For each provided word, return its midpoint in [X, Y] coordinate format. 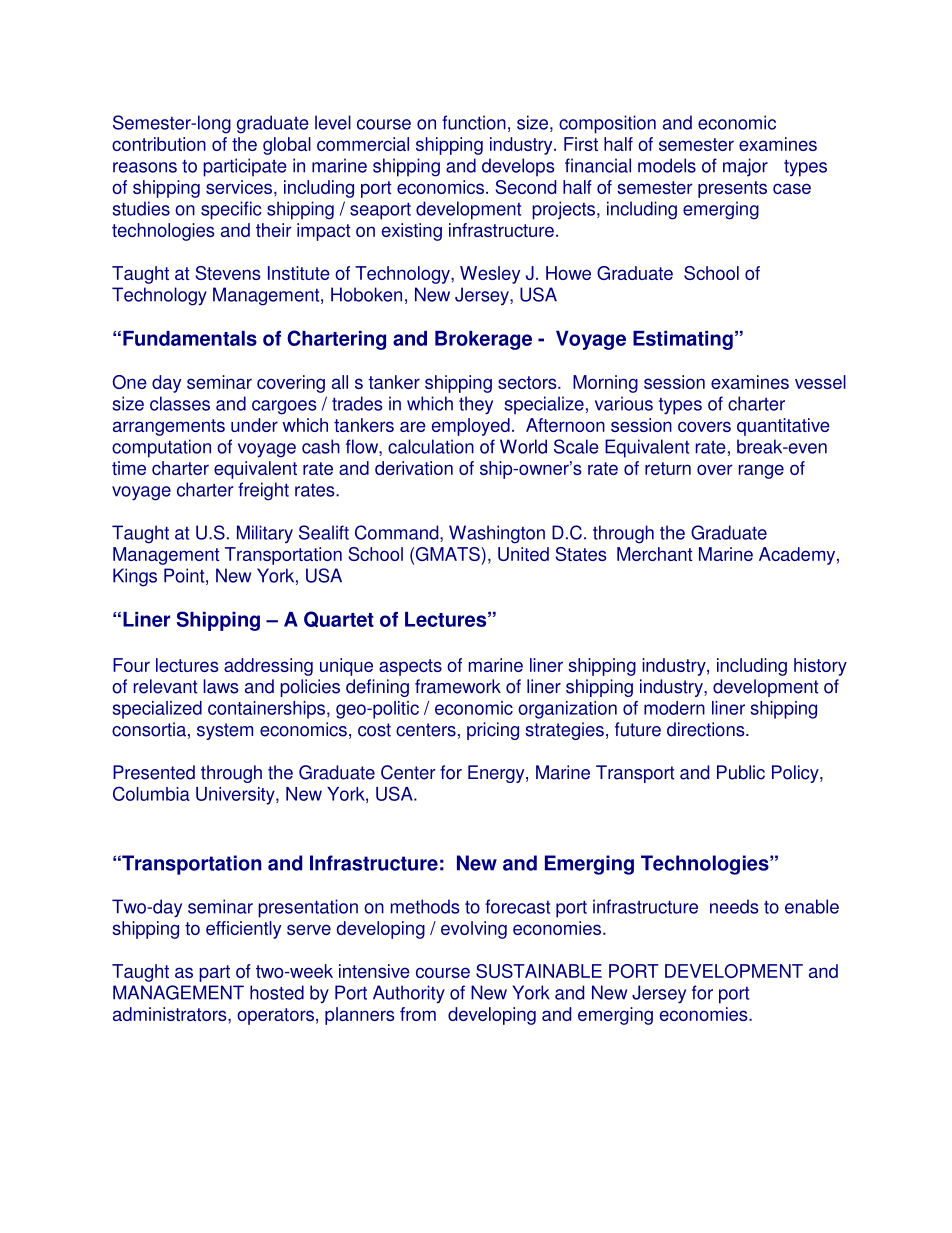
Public [741, 772]
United [523, 554]
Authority [409, 994]
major [745, 167]
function [474, 122]
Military [265, 534]
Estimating [683, 340]
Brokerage [483, 340]
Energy [497, 774]
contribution [159, 144]
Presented [154, 772]
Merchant [655, 554]
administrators [171, 1014]
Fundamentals [190, 338]
